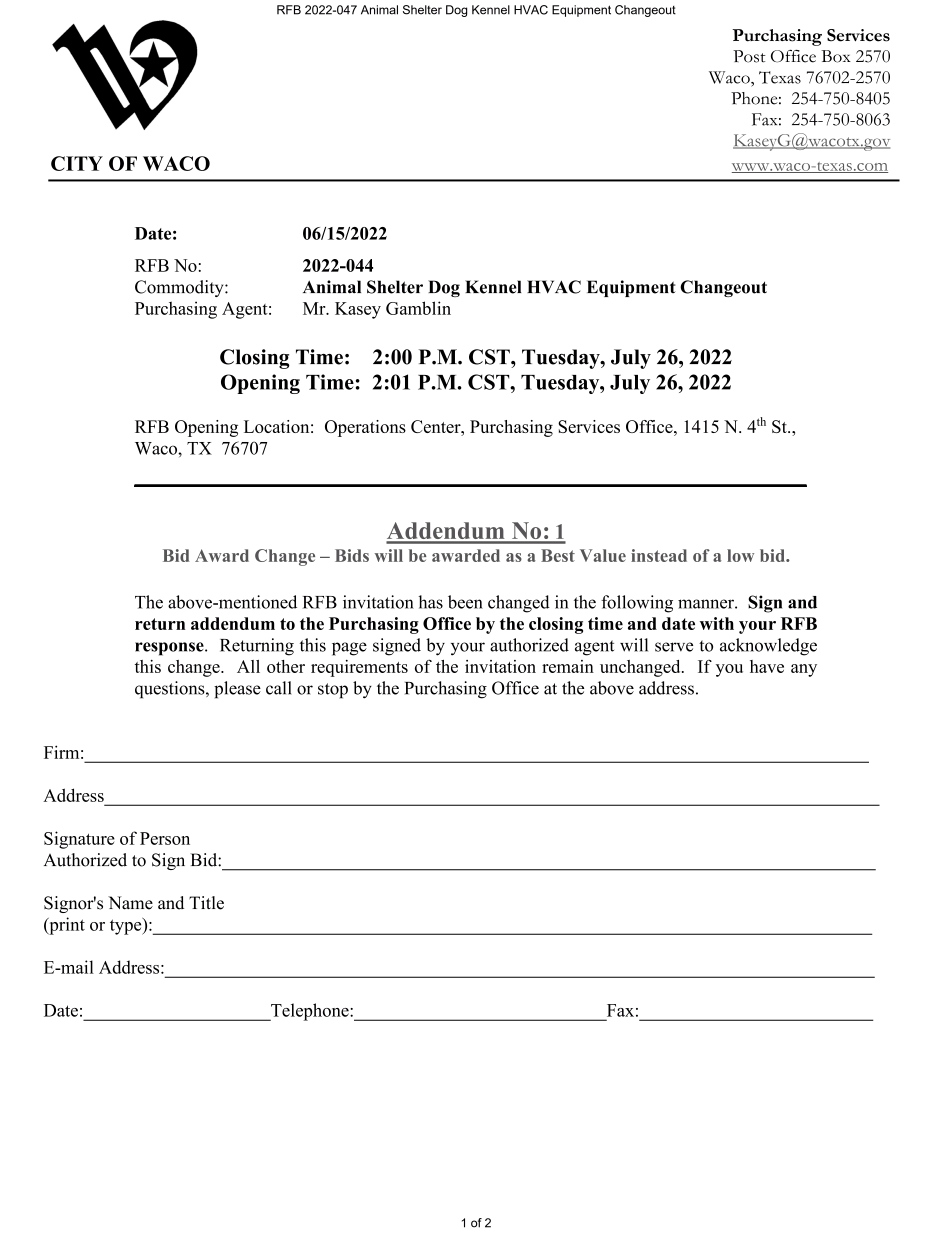  What do you see at coordinates (206, 903) in the screenshot?
I see `Title` at bounding box center [206, 903].
